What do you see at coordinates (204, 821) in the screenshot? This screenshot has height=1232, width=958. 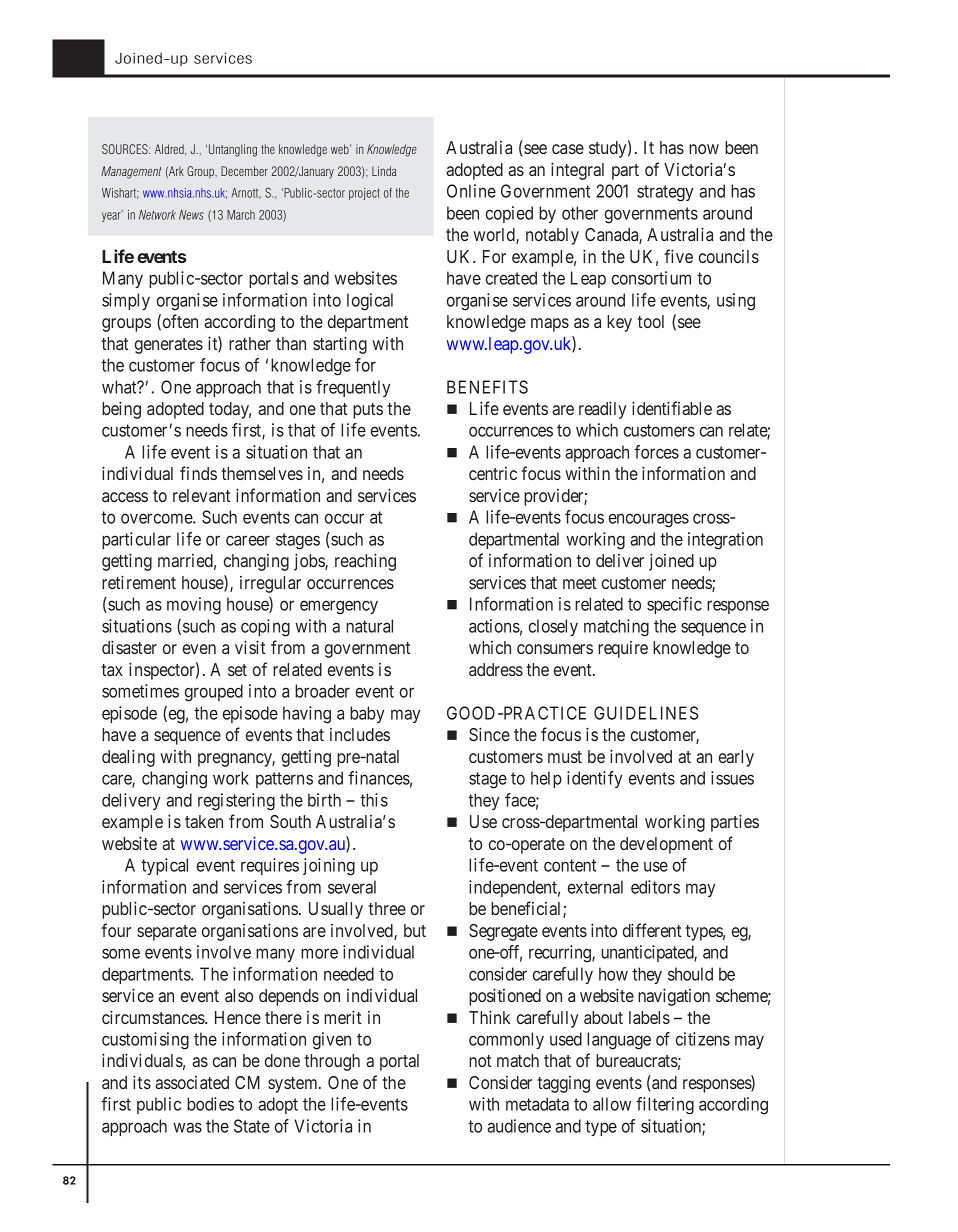 I see `taken` at bounding box center [204, 821].
